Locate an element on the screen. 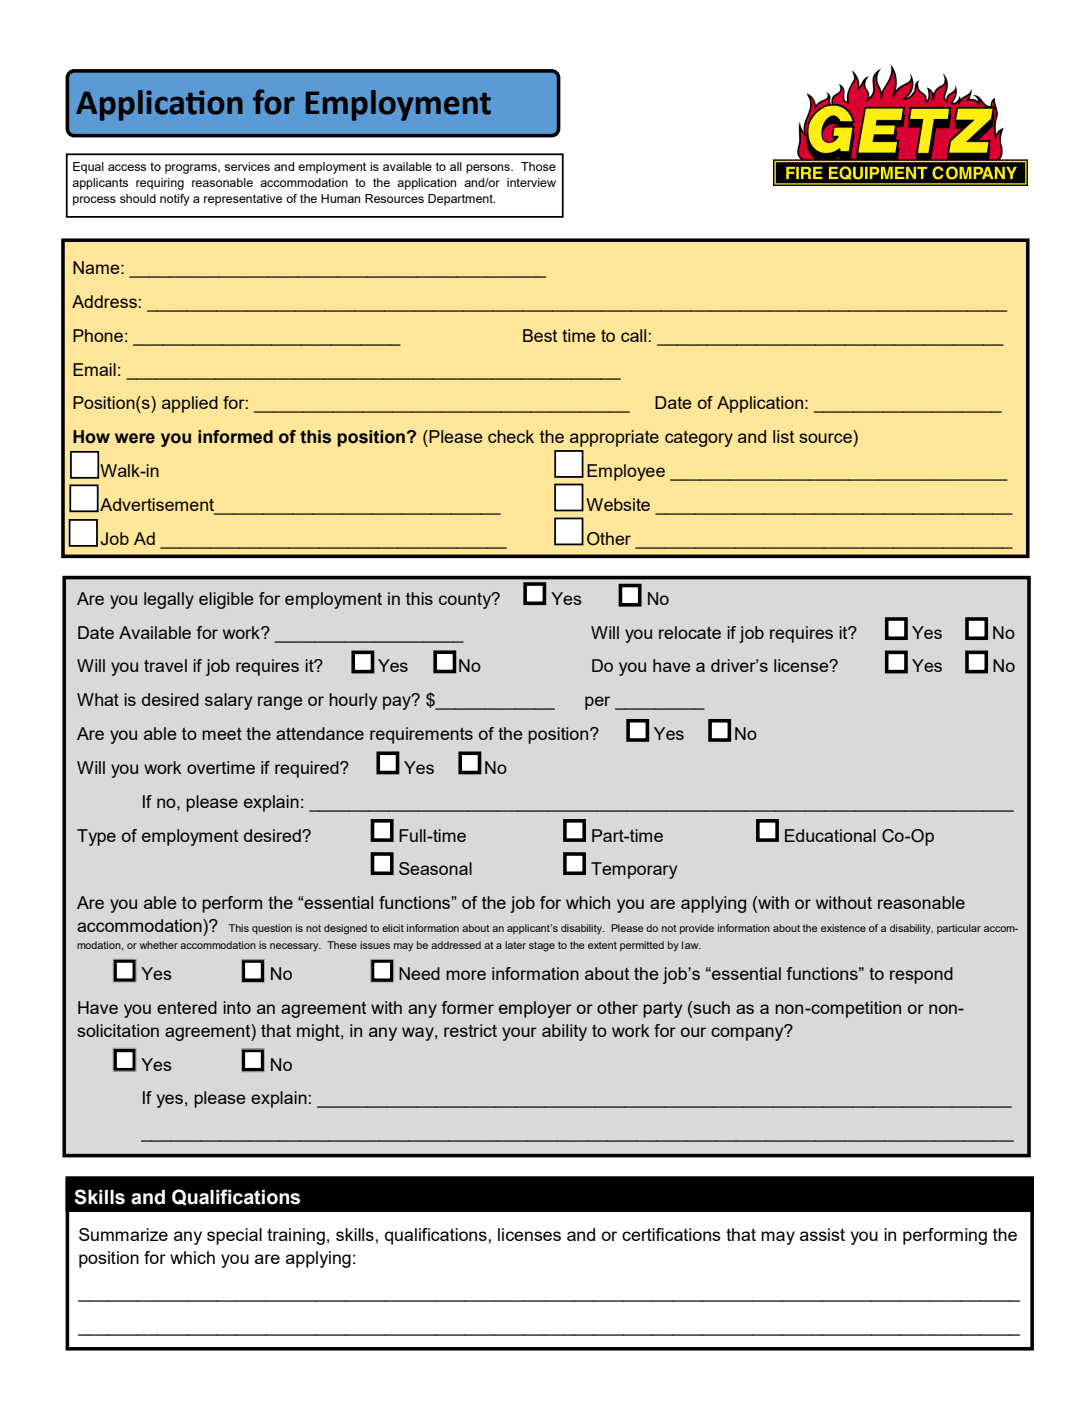 The width and height of the screenshot is (1092, 1413). notify is located at coordinates (175, 200).
